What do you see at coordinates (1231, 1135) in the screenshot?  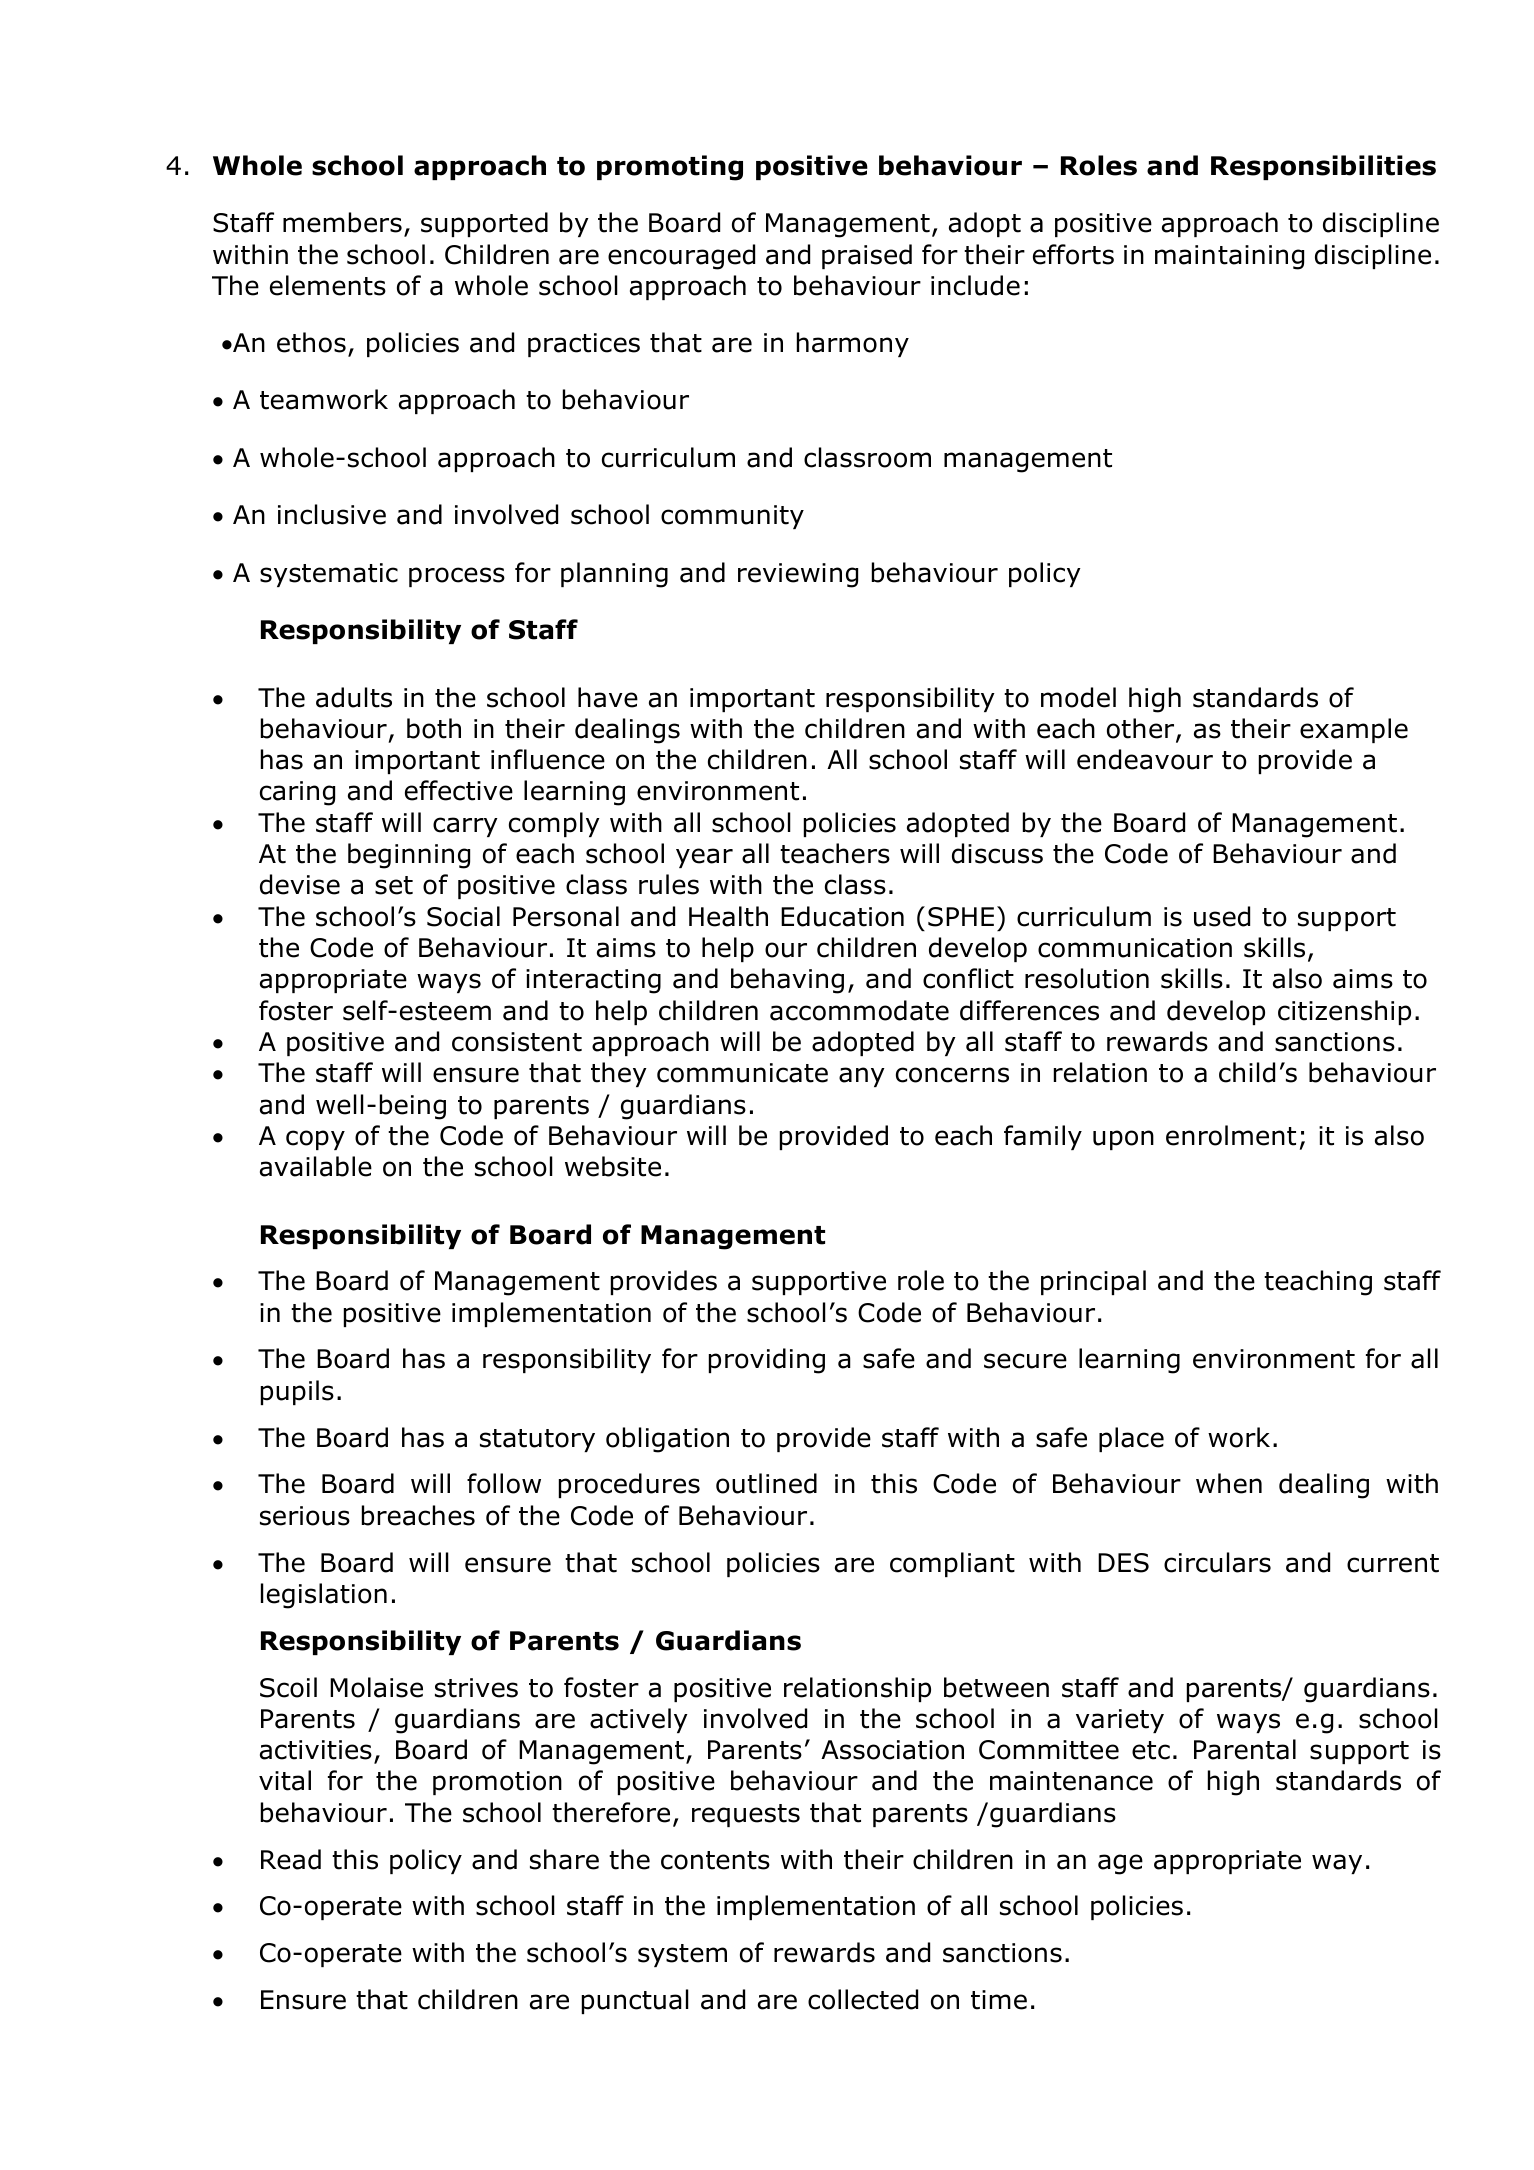 I see `enrolment` at bounding box center [1231, 1135].
